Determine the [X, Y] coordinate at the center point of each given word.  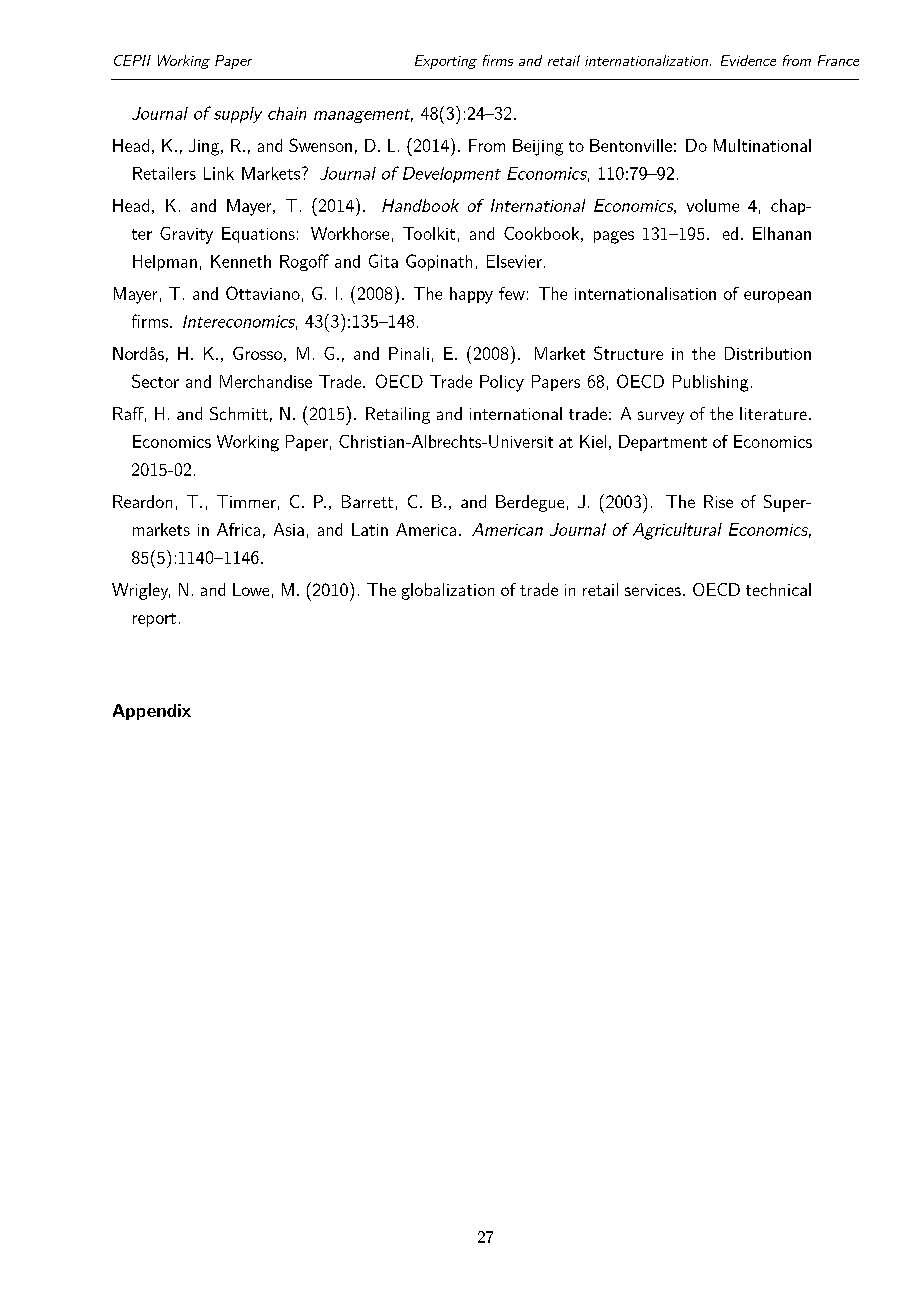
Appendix [152, 712]
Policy [502, 383]
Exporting [446, 62]
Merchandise [266, 381]
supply [238, 115]
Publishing [710, 383]
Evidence [748, 60]
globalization [448, 591]
